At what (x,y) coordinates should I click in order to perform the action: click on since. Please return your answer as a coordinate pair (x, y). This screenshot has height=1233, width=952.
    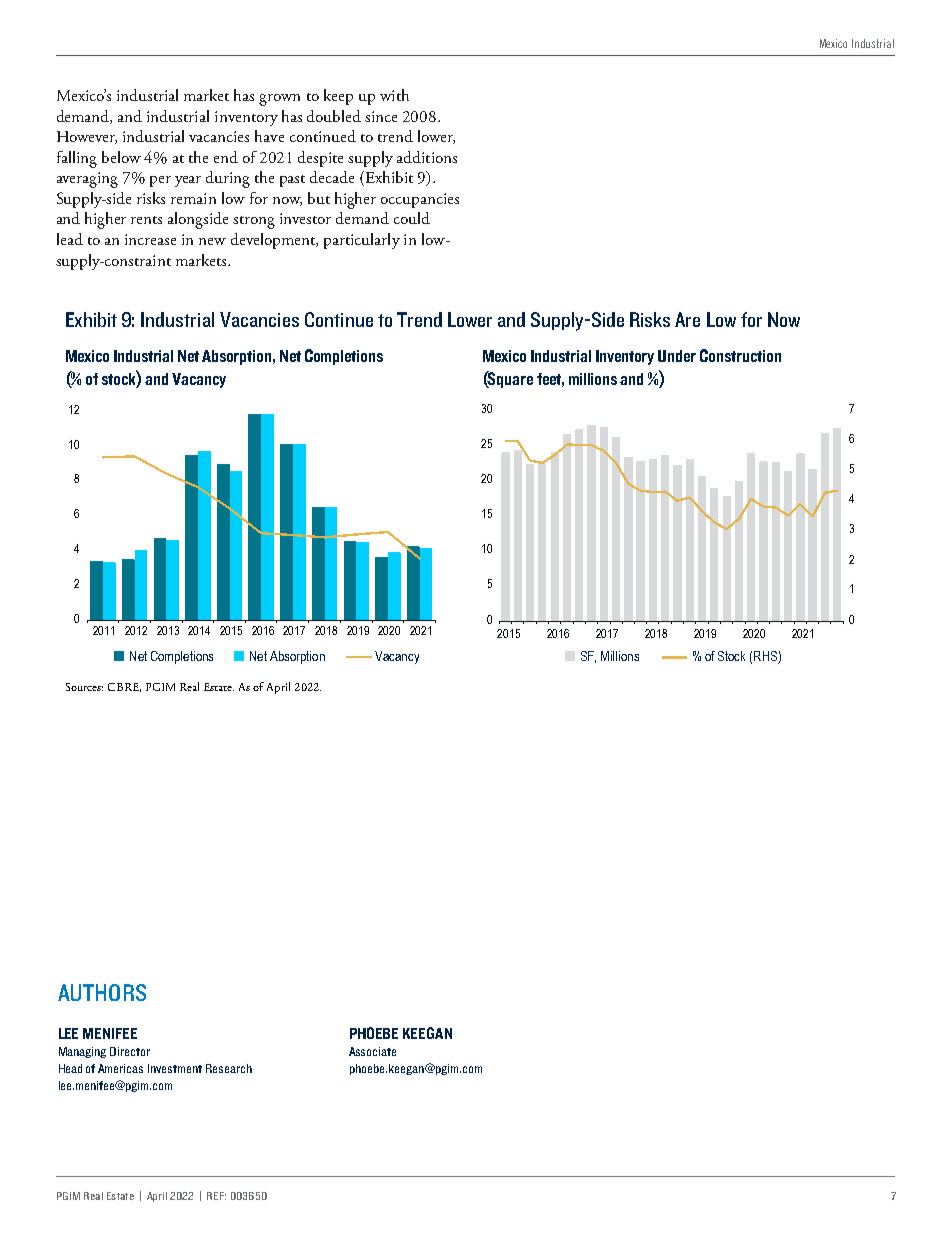
    Looking at the image, I should click on (381, 116).
